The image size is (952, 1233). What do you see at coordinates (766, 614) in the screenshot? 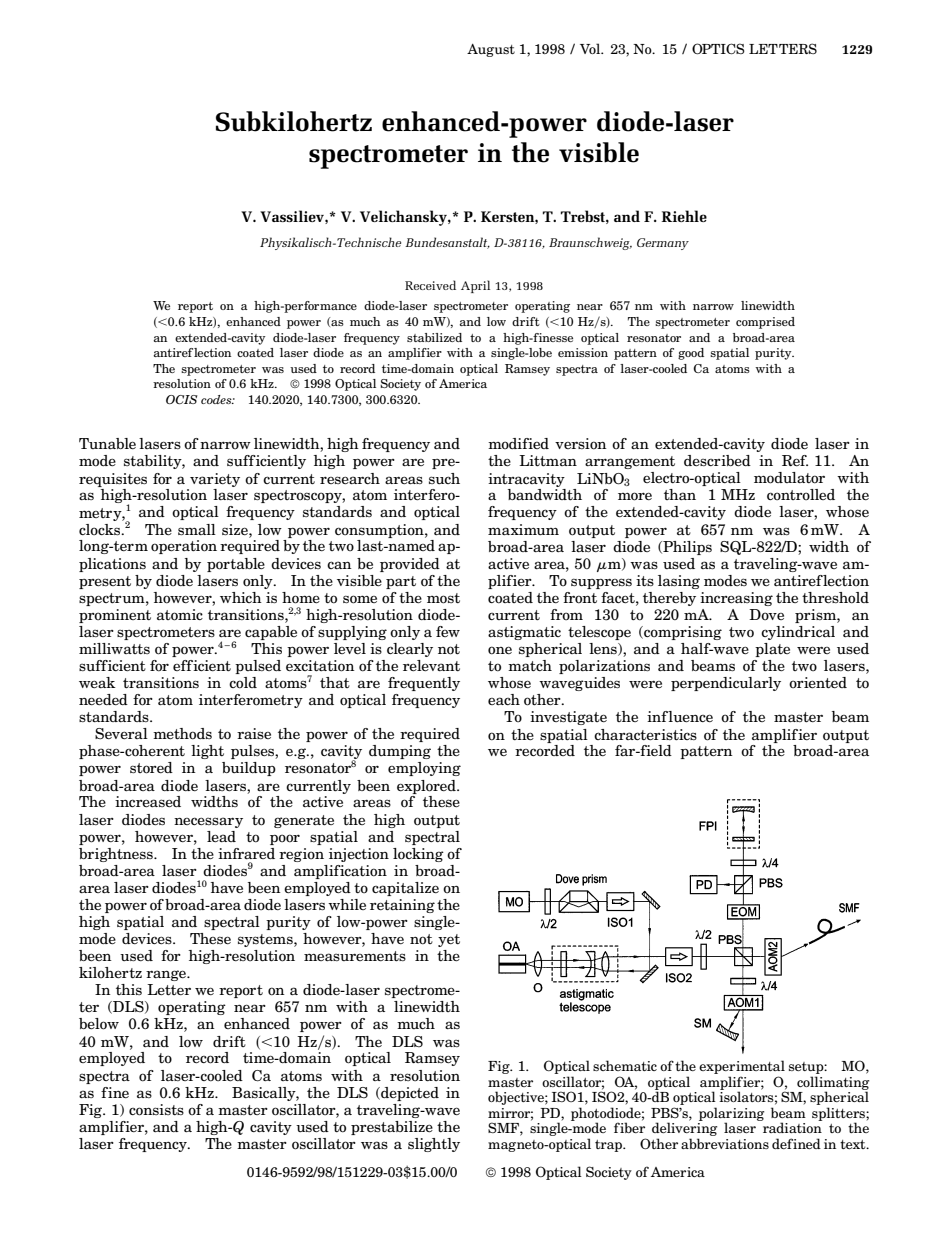
I see `Dove` at bounding box center [766, 614].
